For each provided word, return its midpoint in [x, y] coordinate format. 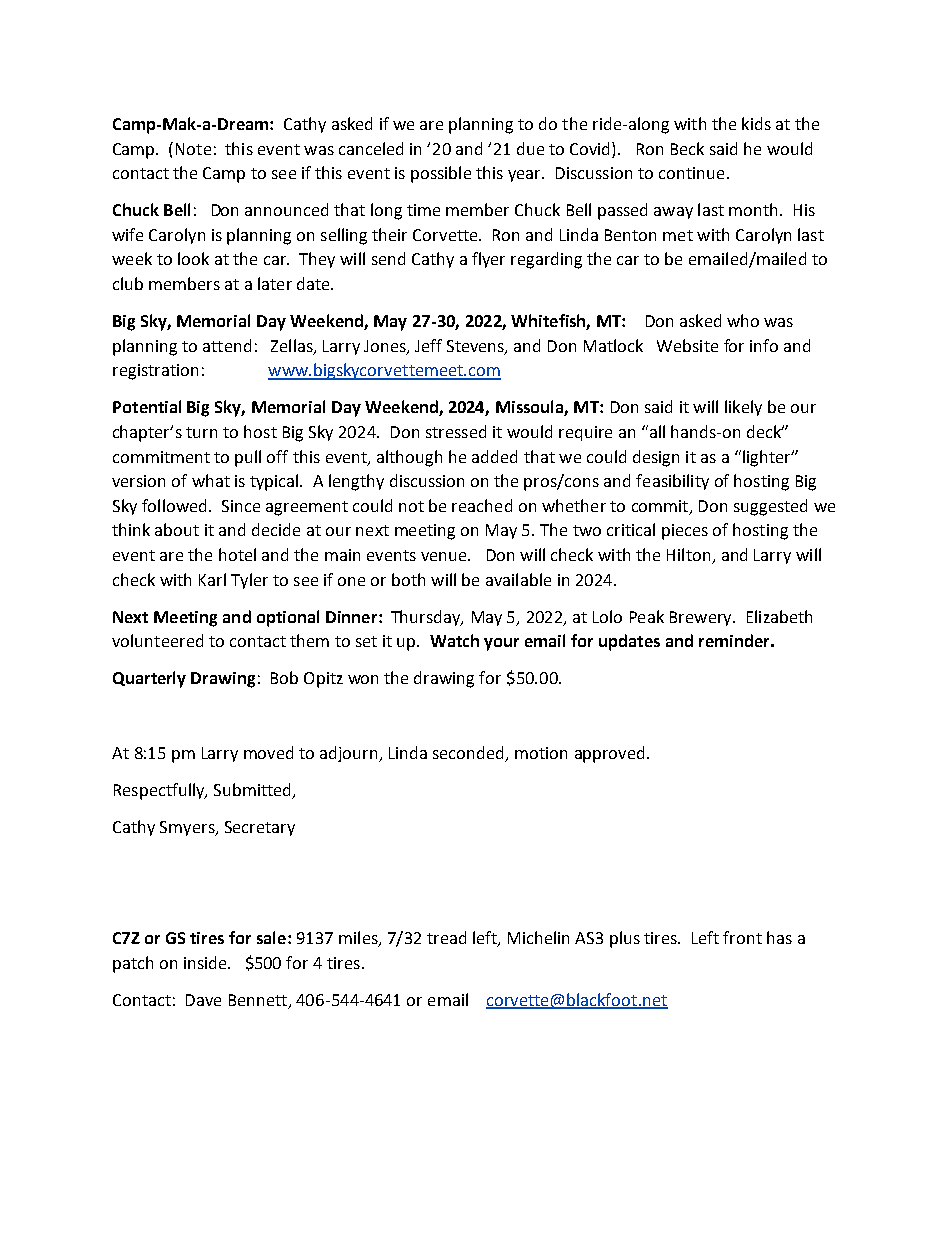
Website [687, 345]
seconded [468, 752]
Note [193, 149]
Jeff [428, 345]
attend [227, 345]
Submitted [252, 789]
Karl [212, 579]
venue [445, 556]
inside [206, 962]
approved [609, 754]
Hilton [690, 556]
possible [441, 174]
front [742, 937]
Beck [687, 148]
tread [446, 937]
